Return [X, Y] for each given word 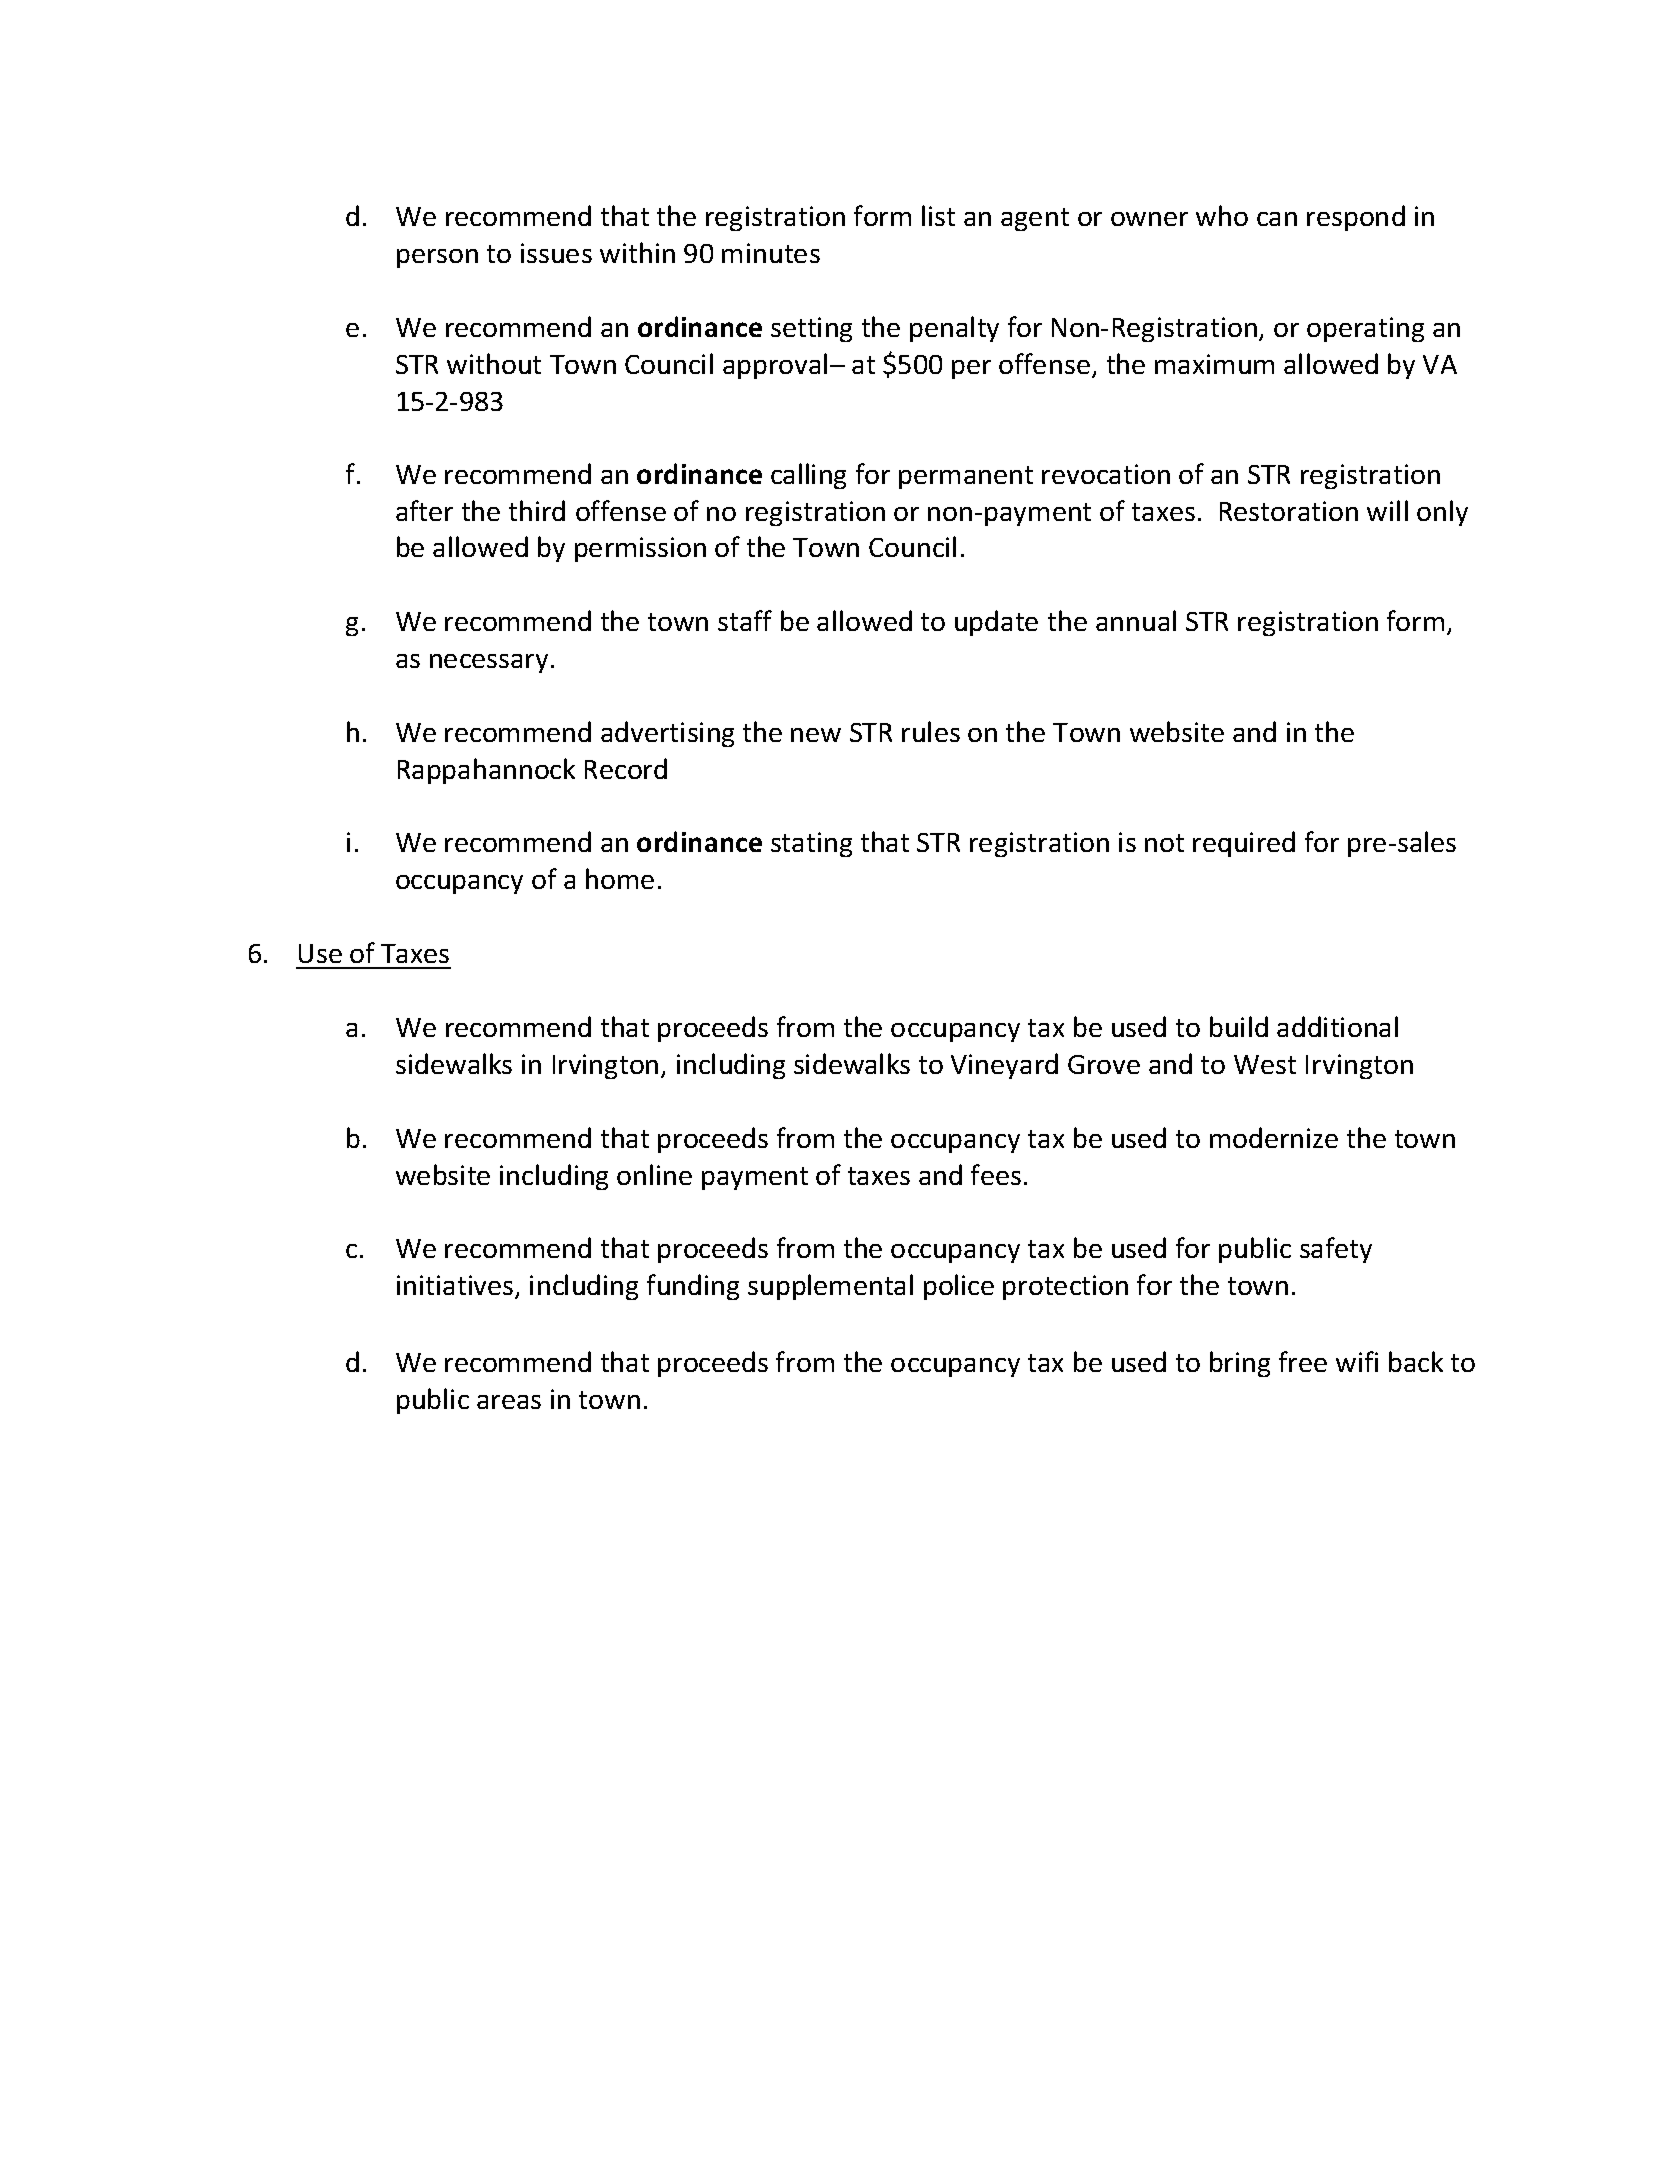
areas [509, 1402]
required [1244, 844]
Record [626, 768]
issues [556, 253]
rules [931, 731]
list [938, 215]
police [959, 1287]
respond [1356, 218]
